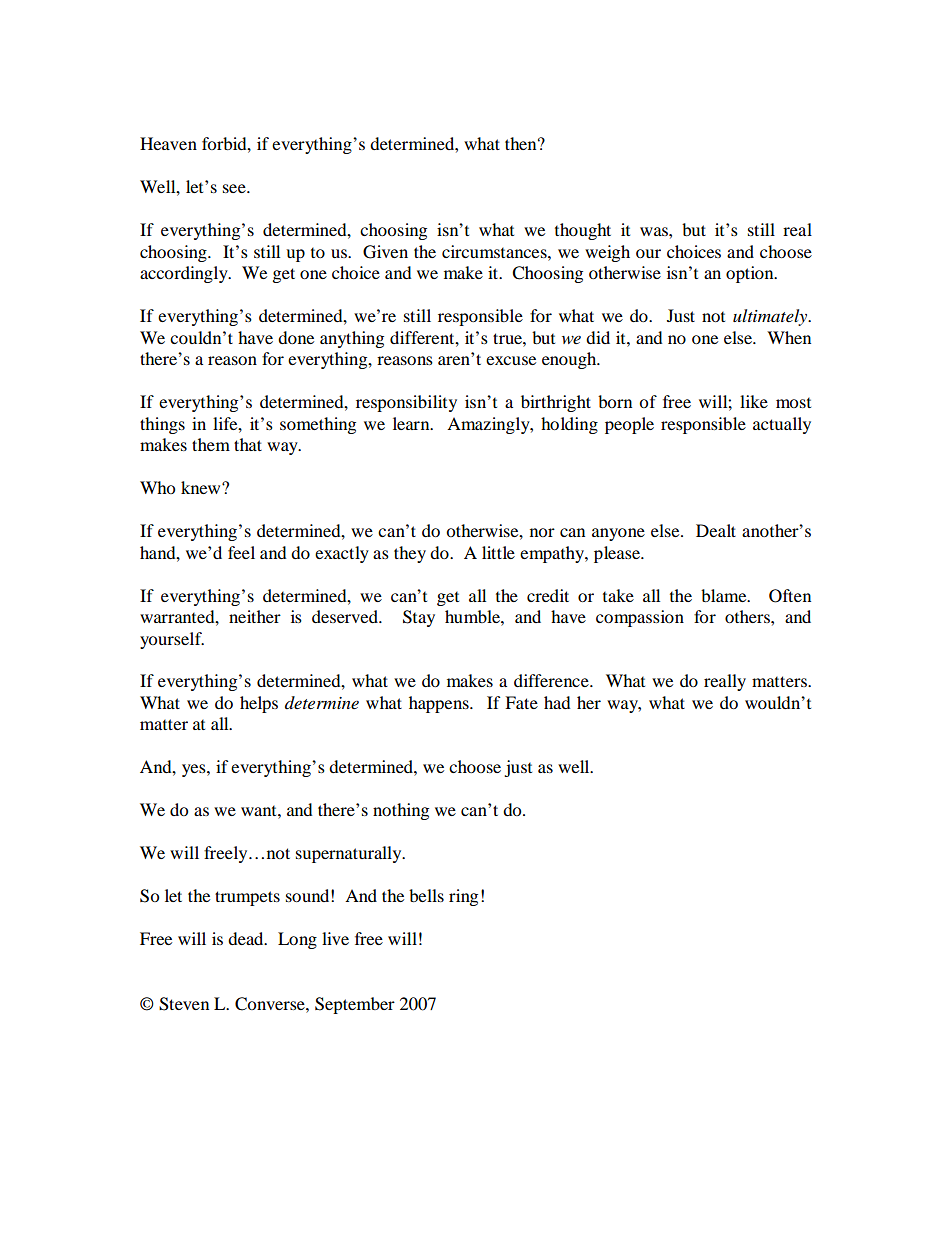  I want to click on see, so click(235, 188).
